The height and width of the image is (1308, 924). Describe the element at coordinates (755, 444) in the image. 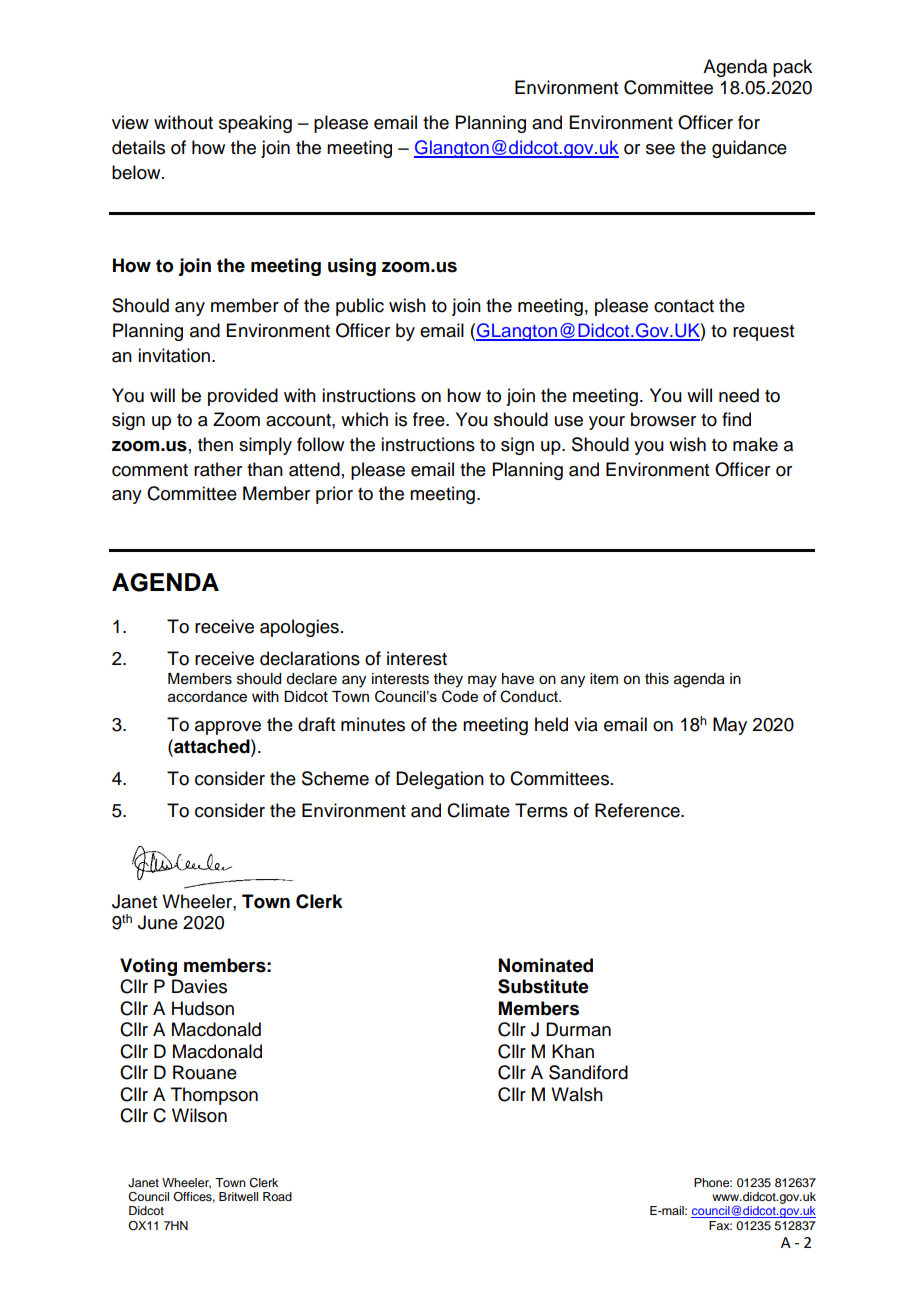

I see `make` at that location.
